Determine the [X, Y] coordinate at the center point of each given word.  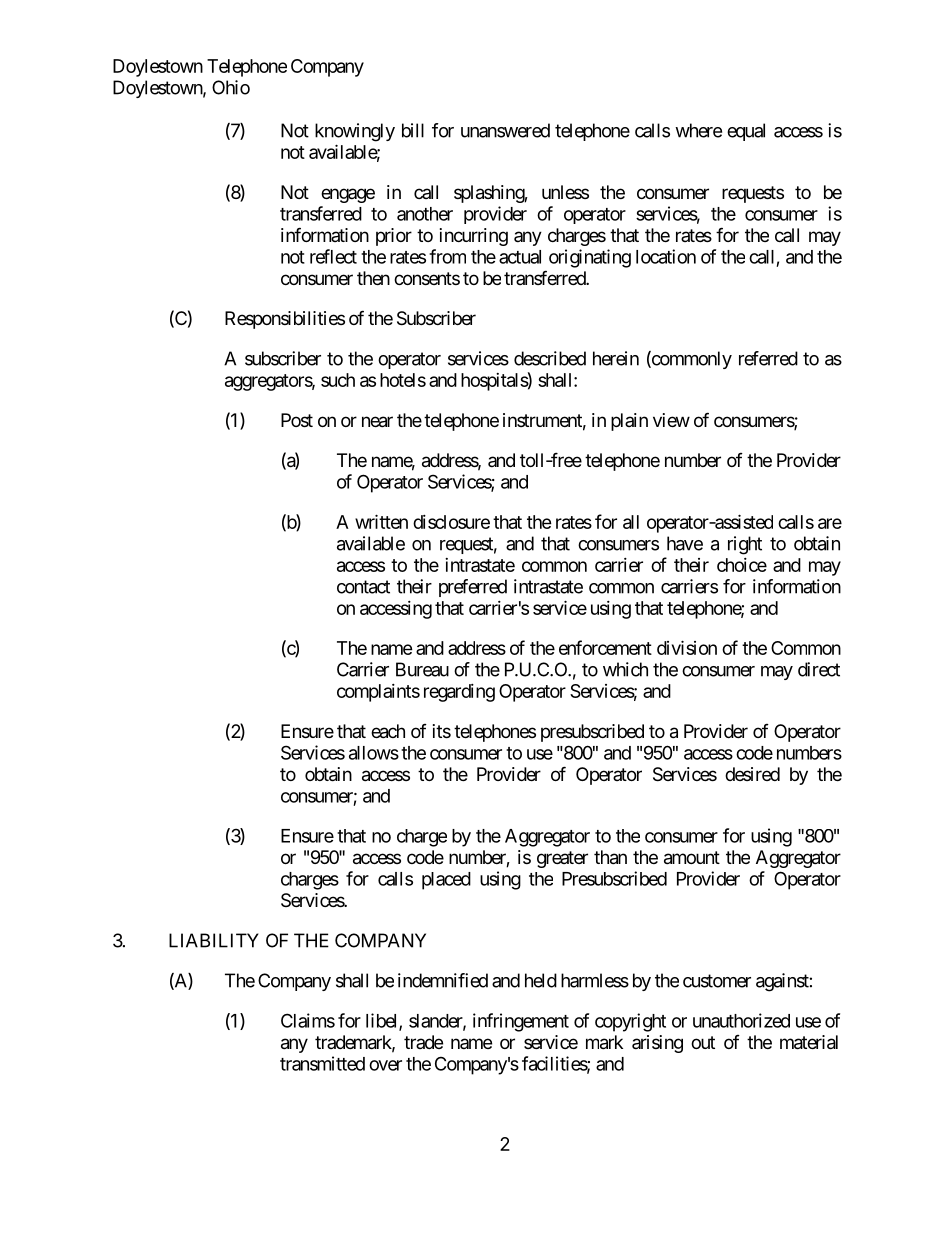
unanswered [505, 130]
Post [297, 420]
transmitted [322, 1063]
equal [746, 132]
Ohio [231, 87]
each [388, 731]
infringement [521, 1022]
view [671, 420]
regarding [459, 693]
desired [752, 774]
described [550, 358]
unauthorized [741, 1020]
